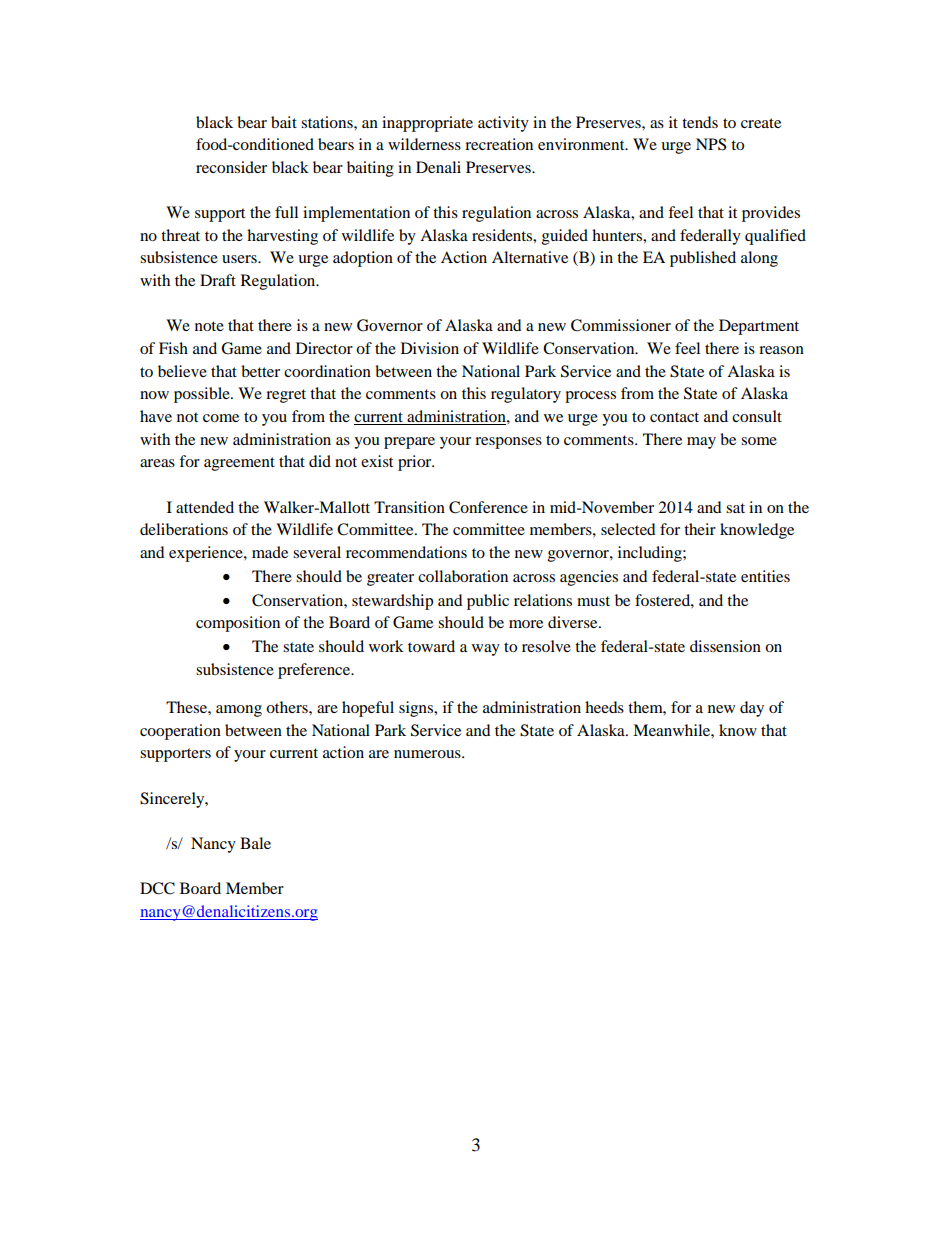  I want to click on signs, so click(417, 709).
